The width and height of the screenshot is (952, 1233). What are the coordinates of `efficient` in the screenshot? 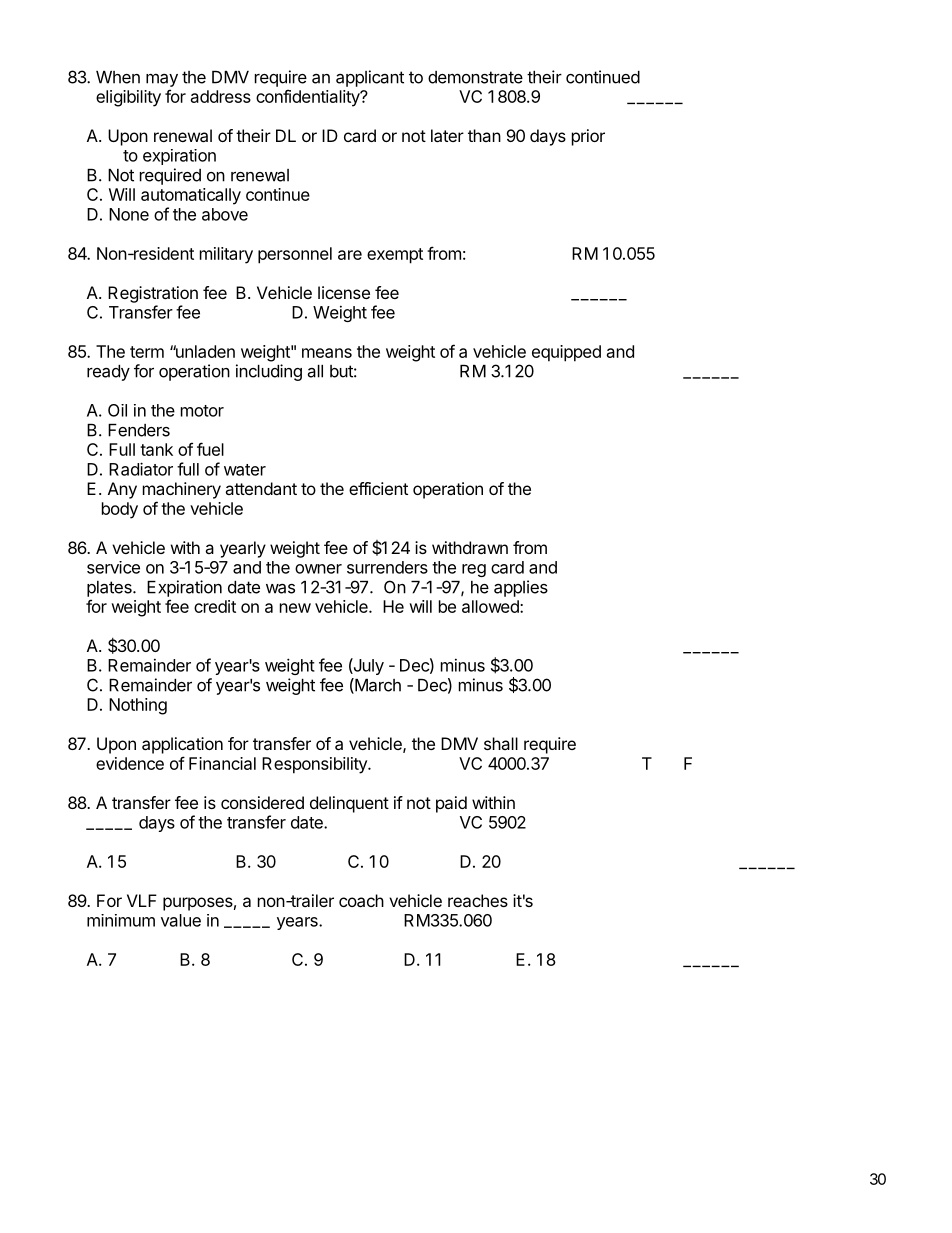 It's located at (378, 488).
